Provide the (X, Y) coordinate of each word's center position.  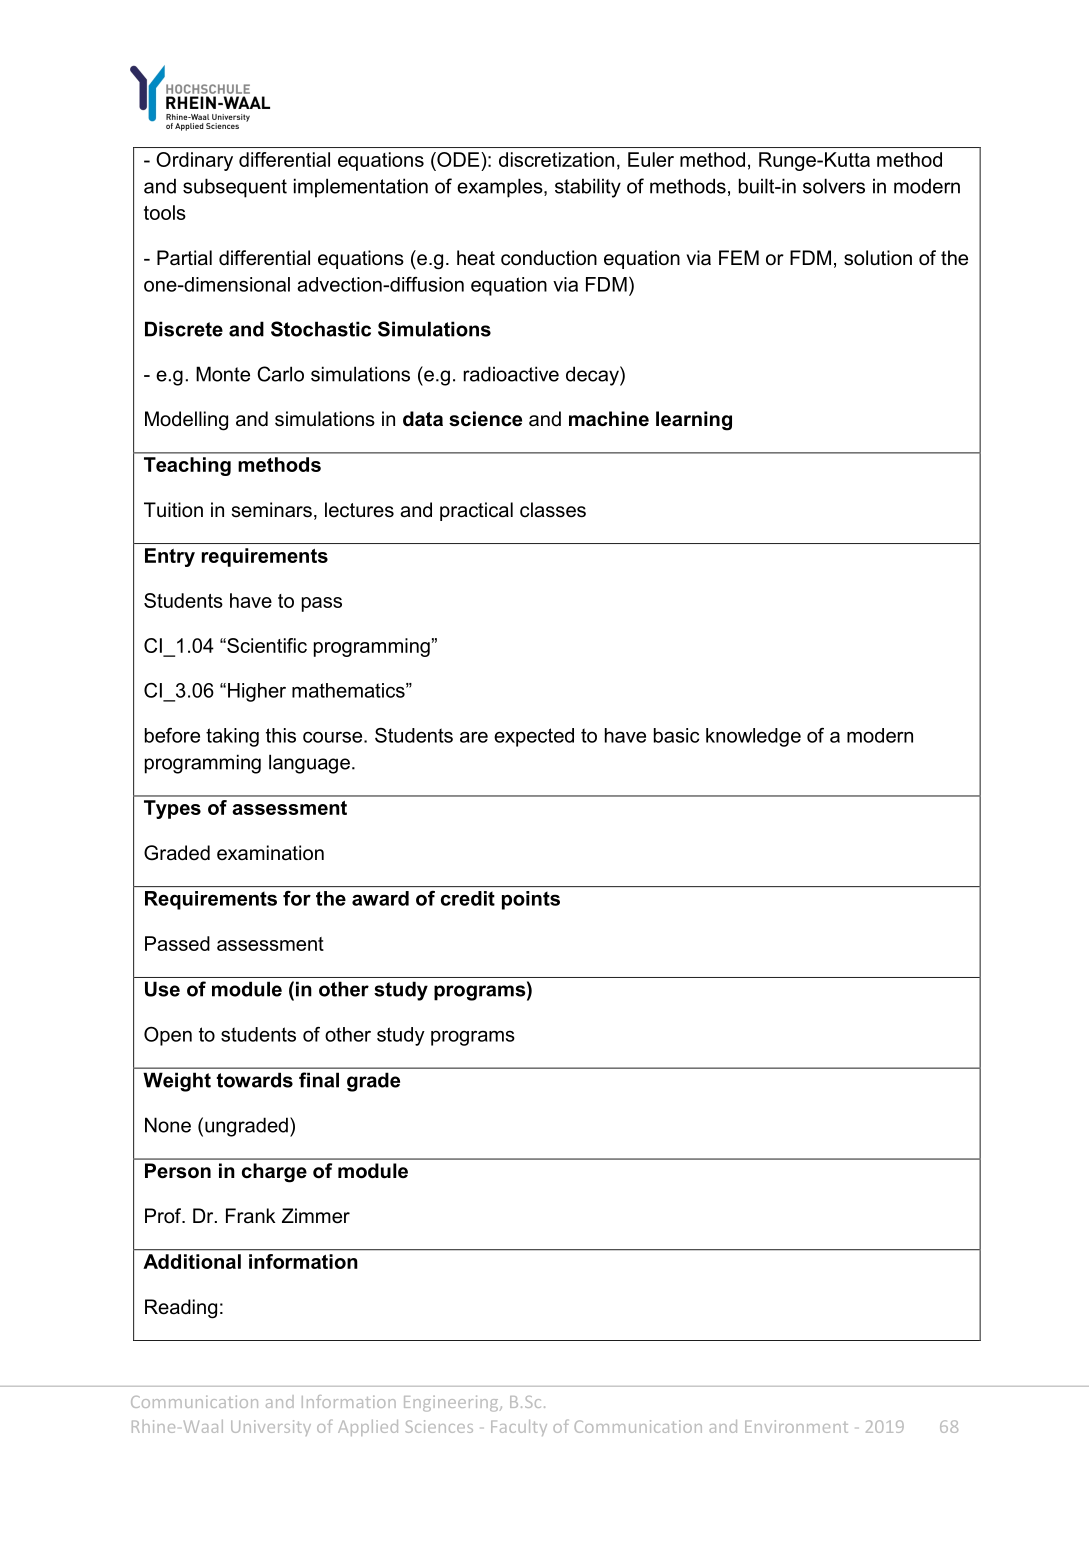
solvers (834, 186)
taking (232, 737)
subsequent (235, 188)
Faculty (519, 1428)
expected (534, 737)
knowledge (753, 737)
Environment (796, 1426)
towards (255, 1080)
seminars (272, 510)
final (319, 1080)
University (271, 1428)
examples (501, 188)
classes (553, 510)
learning (694, 421)
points (531, 900)
